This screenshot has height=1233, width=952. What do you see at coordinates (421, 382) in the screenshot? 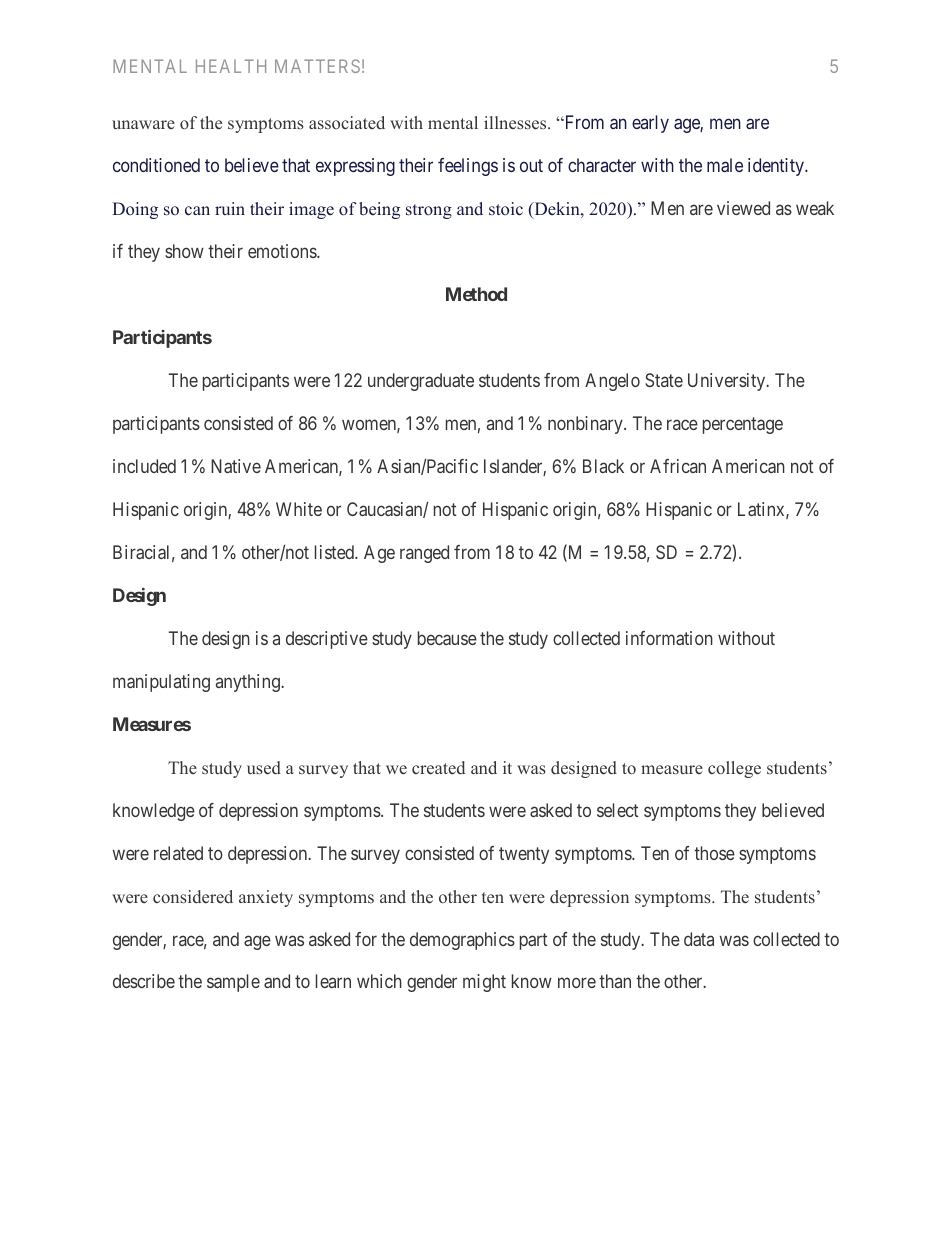
I see `undergraduate` at bounding box center [421, 382].
